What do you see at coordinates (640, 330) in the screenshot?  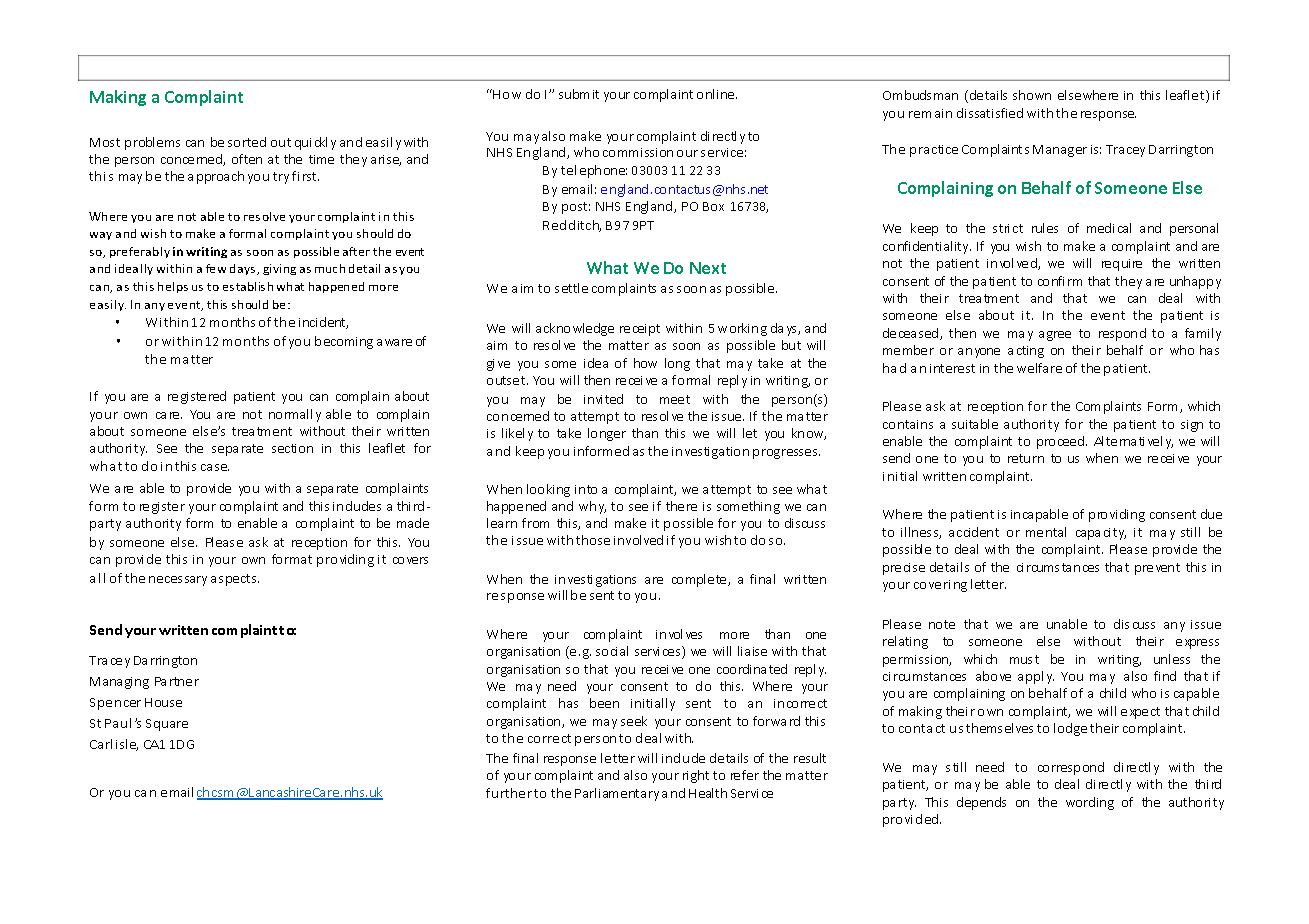 I see `receipt` at bounding box center [640, 330].
